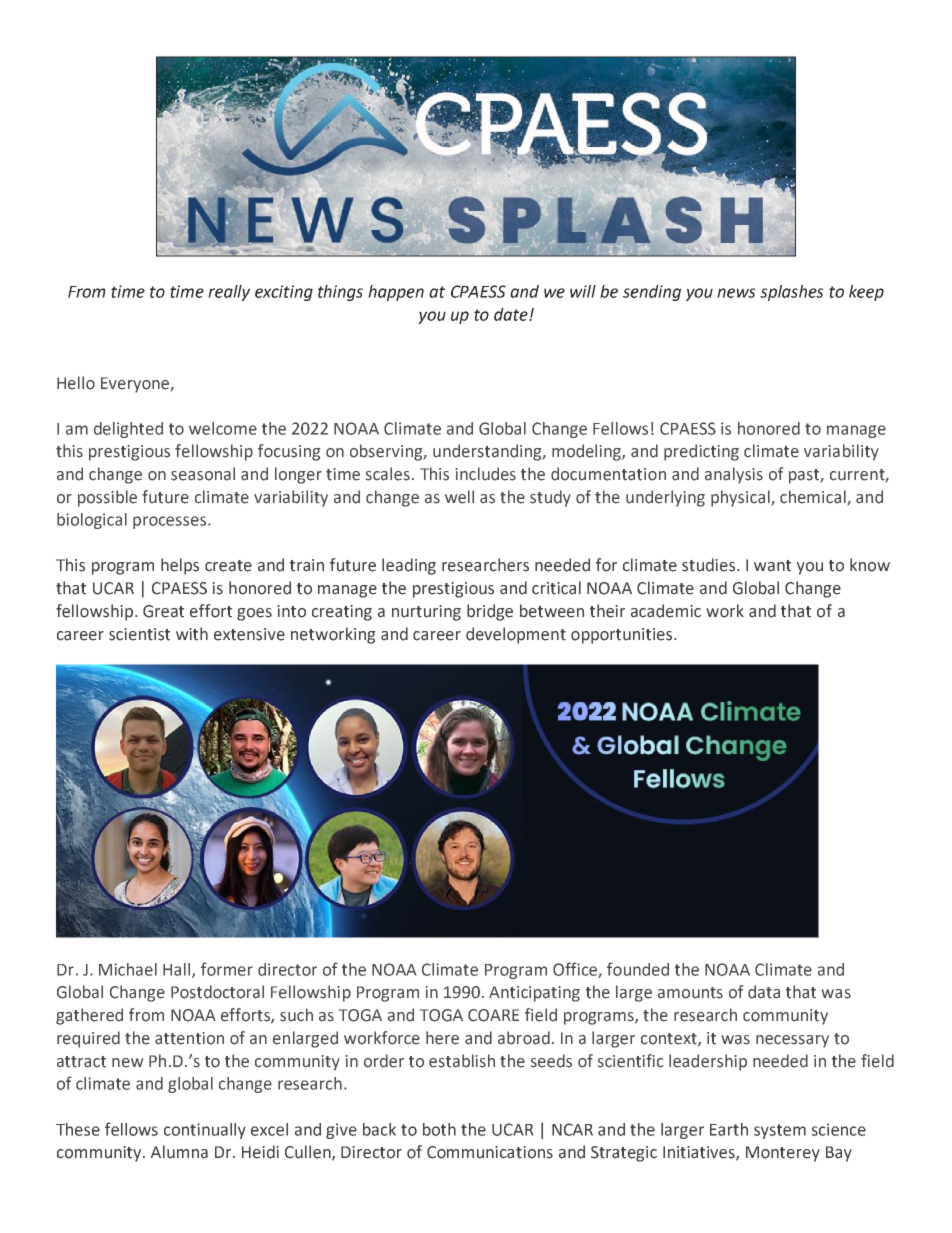  Describe the element at coordinates (178, 970) in the image. I see `Hall` at that location.
